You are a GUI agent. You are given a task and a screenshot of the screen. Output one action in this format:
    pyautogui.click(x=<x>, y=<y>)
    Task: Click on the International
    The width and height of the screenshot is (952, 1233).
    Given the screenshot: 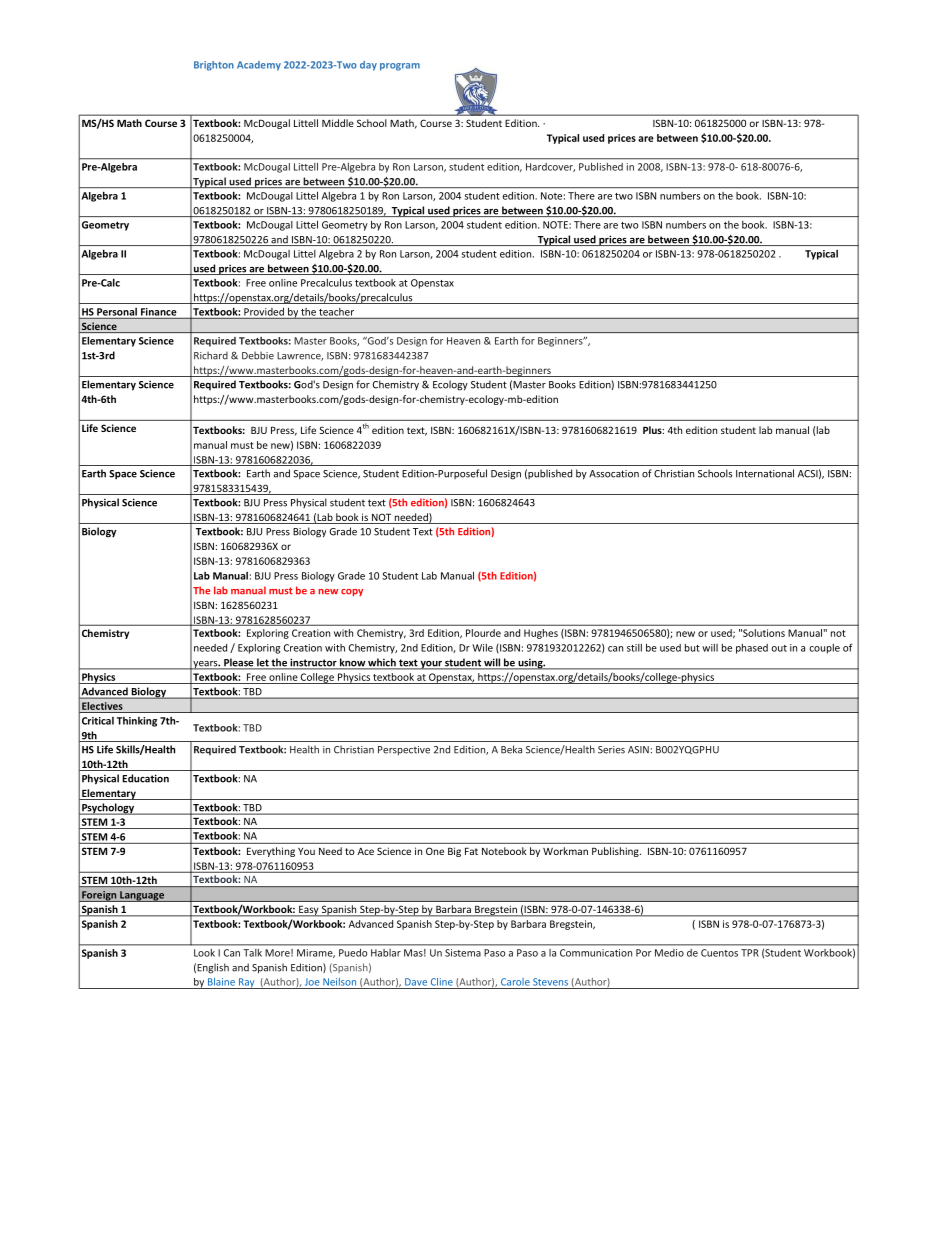 What is the action you would take?
    pyautogui.click(x=765, y=473)
